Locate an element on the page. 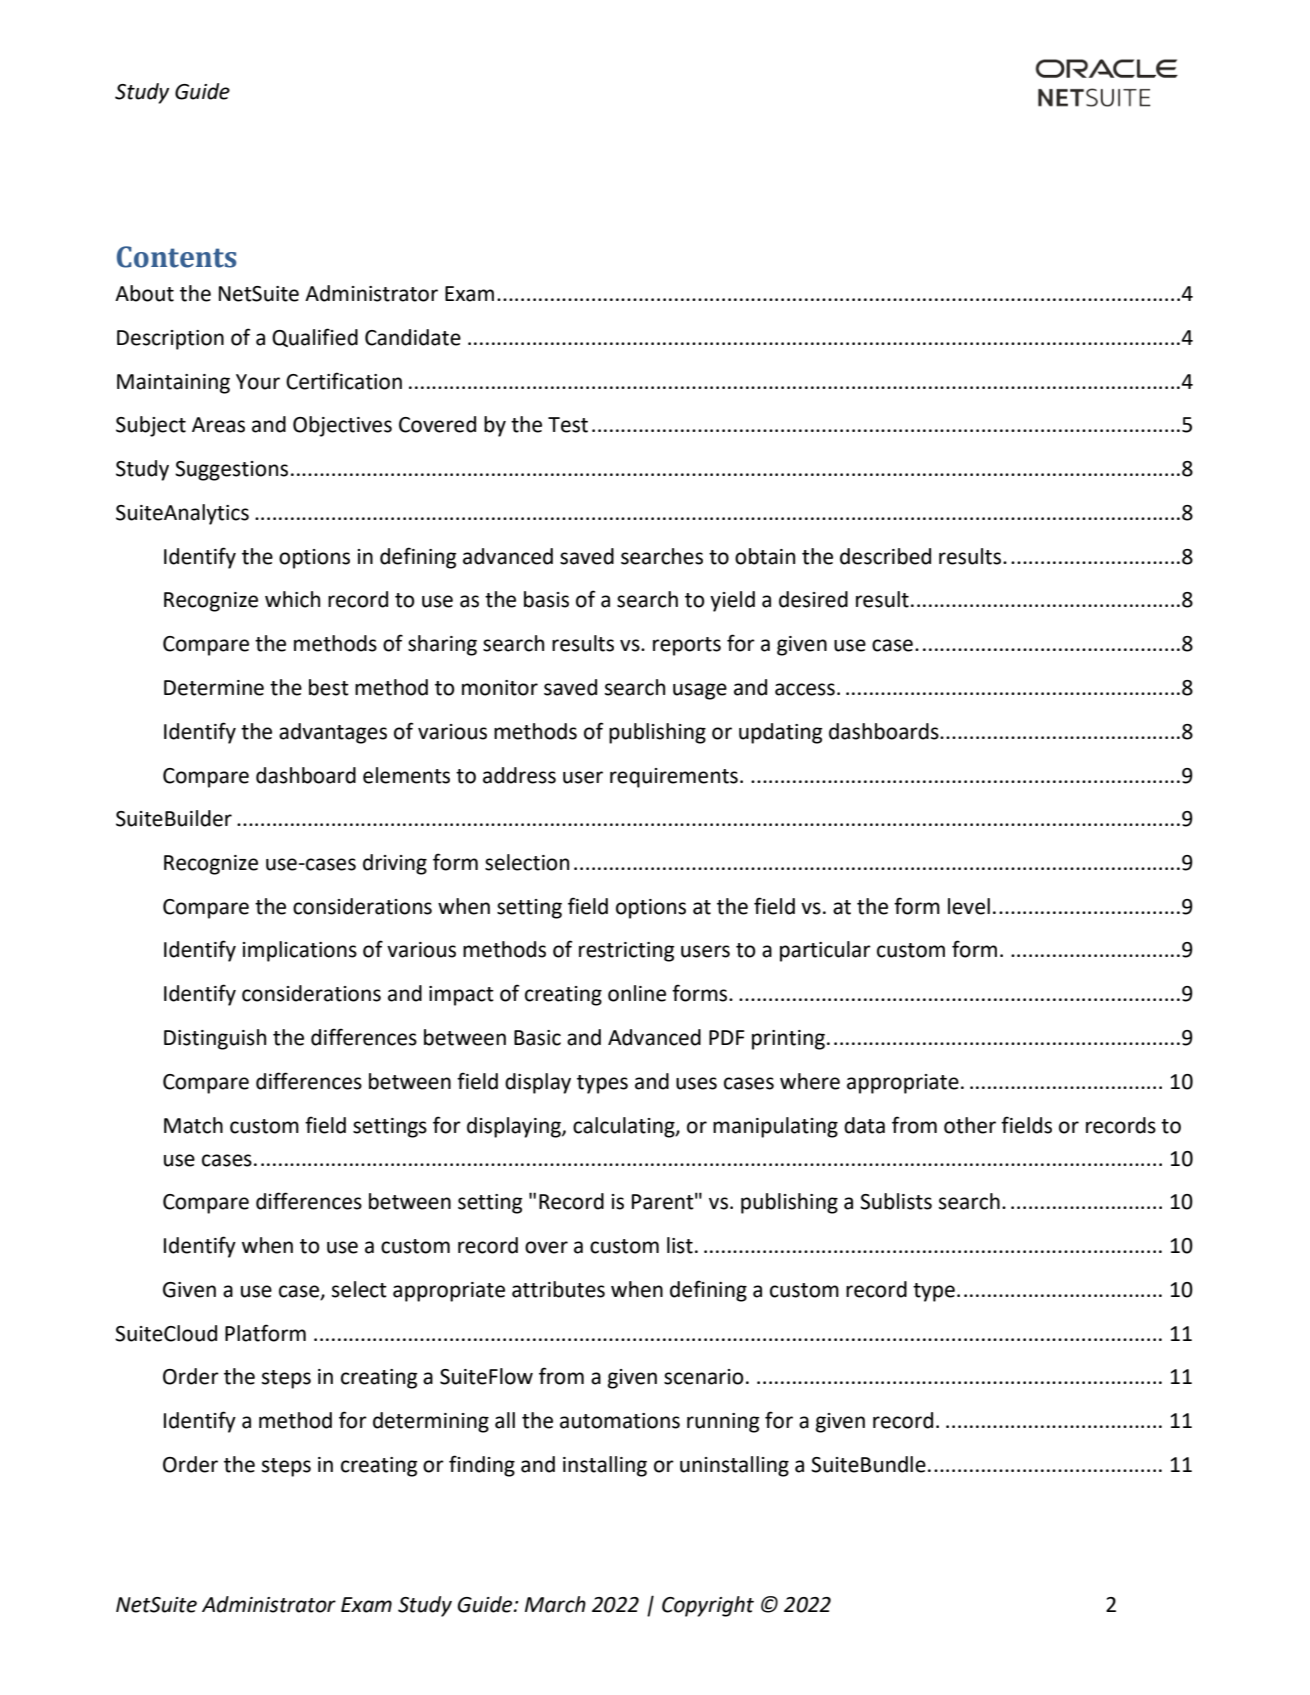 This document has height=1695, width=1310. Contents is located at coordinates (177, 257).
